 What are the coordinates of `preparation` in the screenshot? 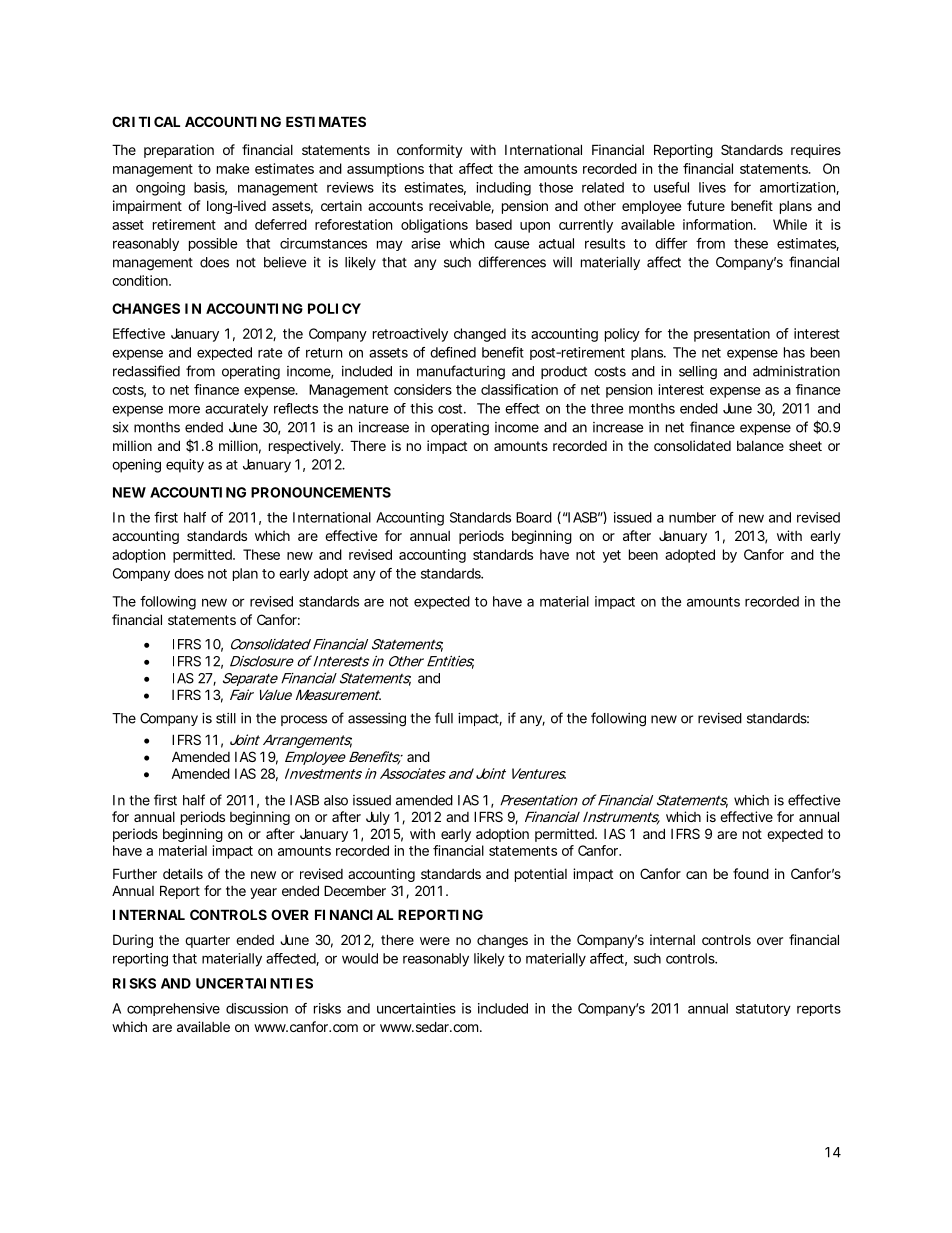 It's located at (179, 151).
